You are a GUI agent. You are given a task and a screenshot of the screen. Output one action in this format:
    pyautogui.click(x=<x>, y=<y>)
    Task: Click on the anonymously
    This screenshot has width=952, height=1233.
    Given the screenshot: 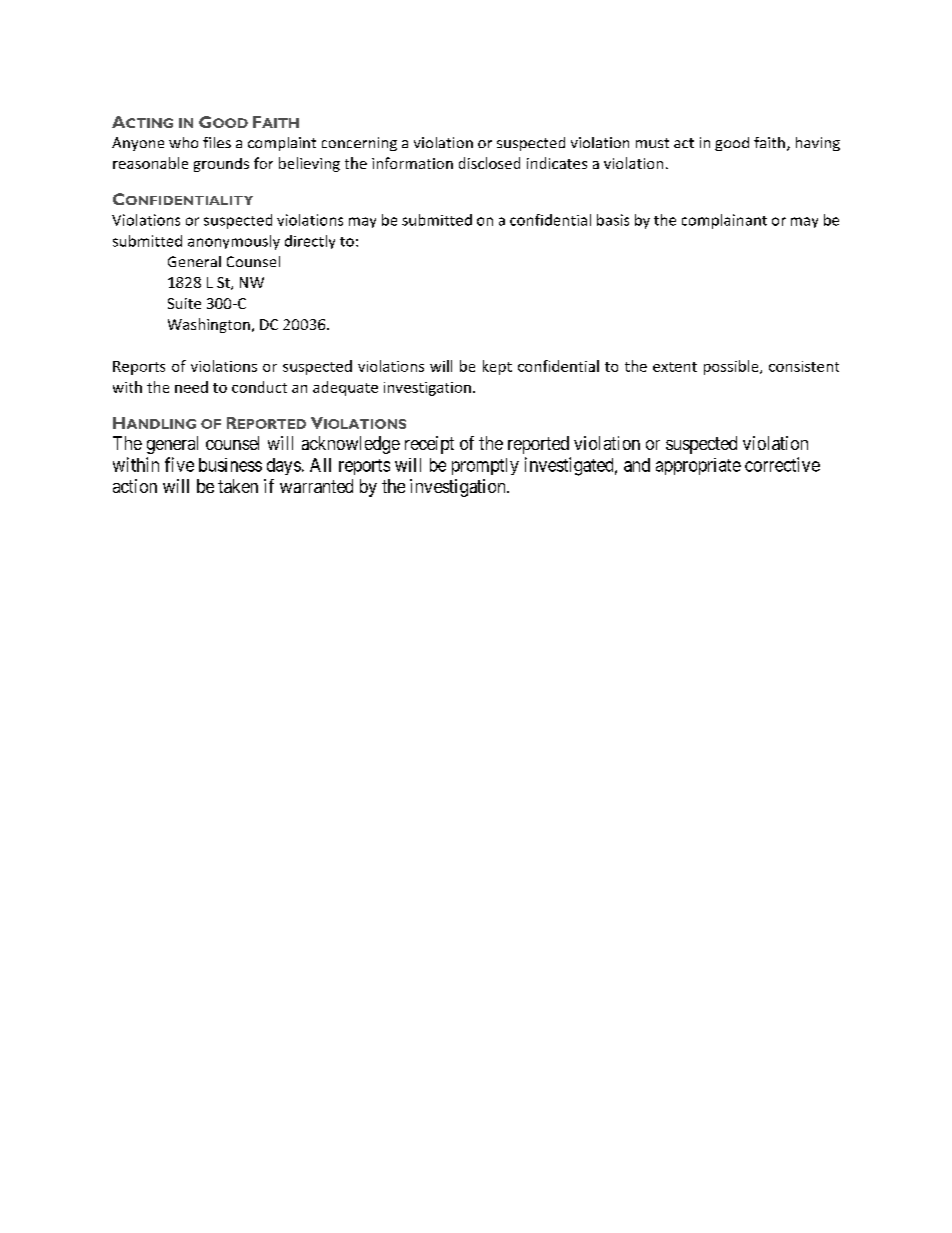 What is the action you would take?
    pyautogui.click(x=234, y=242)
